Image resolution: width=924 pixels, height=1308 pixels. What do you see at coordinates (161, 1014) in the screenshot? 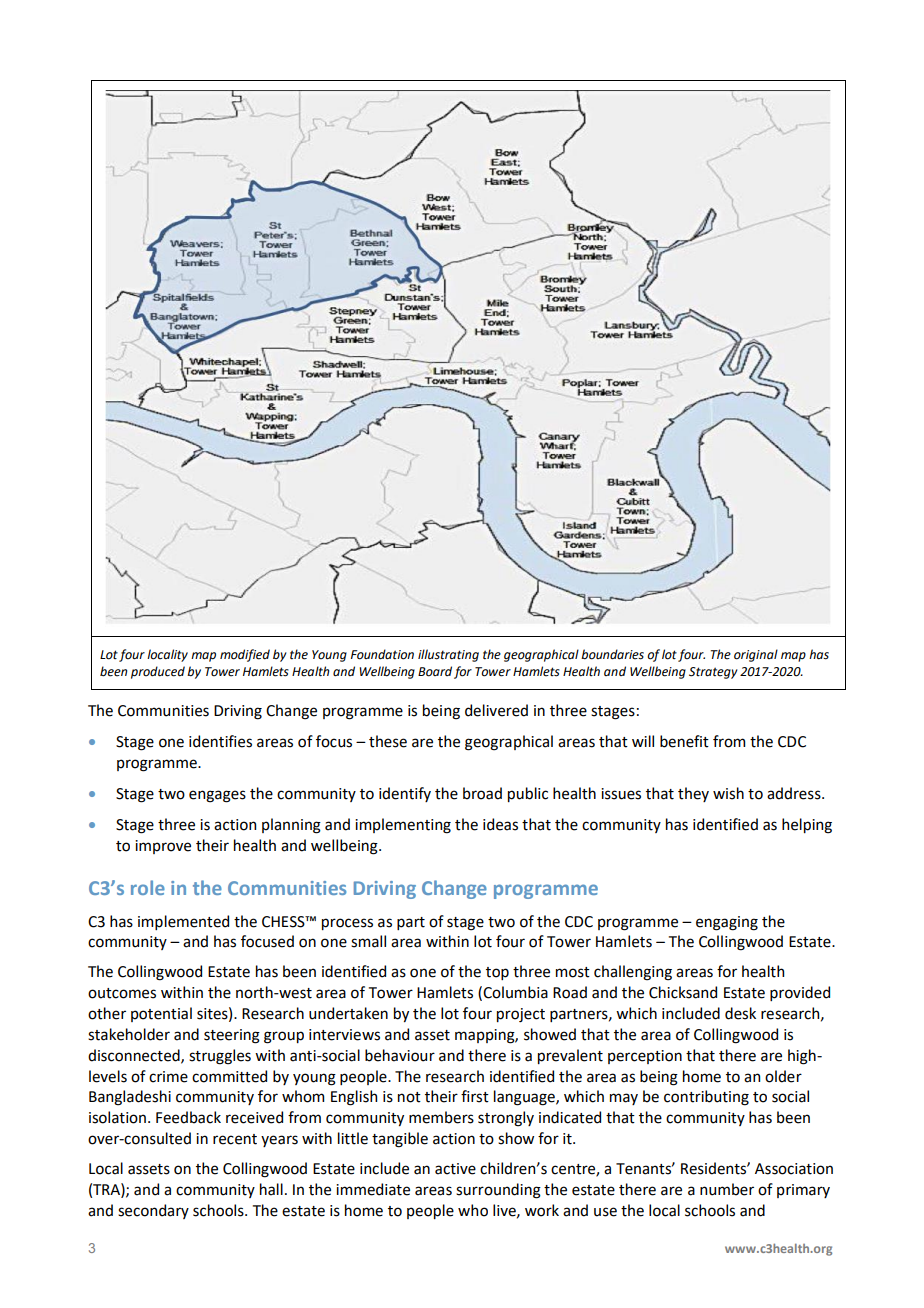
I see `potential` at bounding box center [161, 1014].
